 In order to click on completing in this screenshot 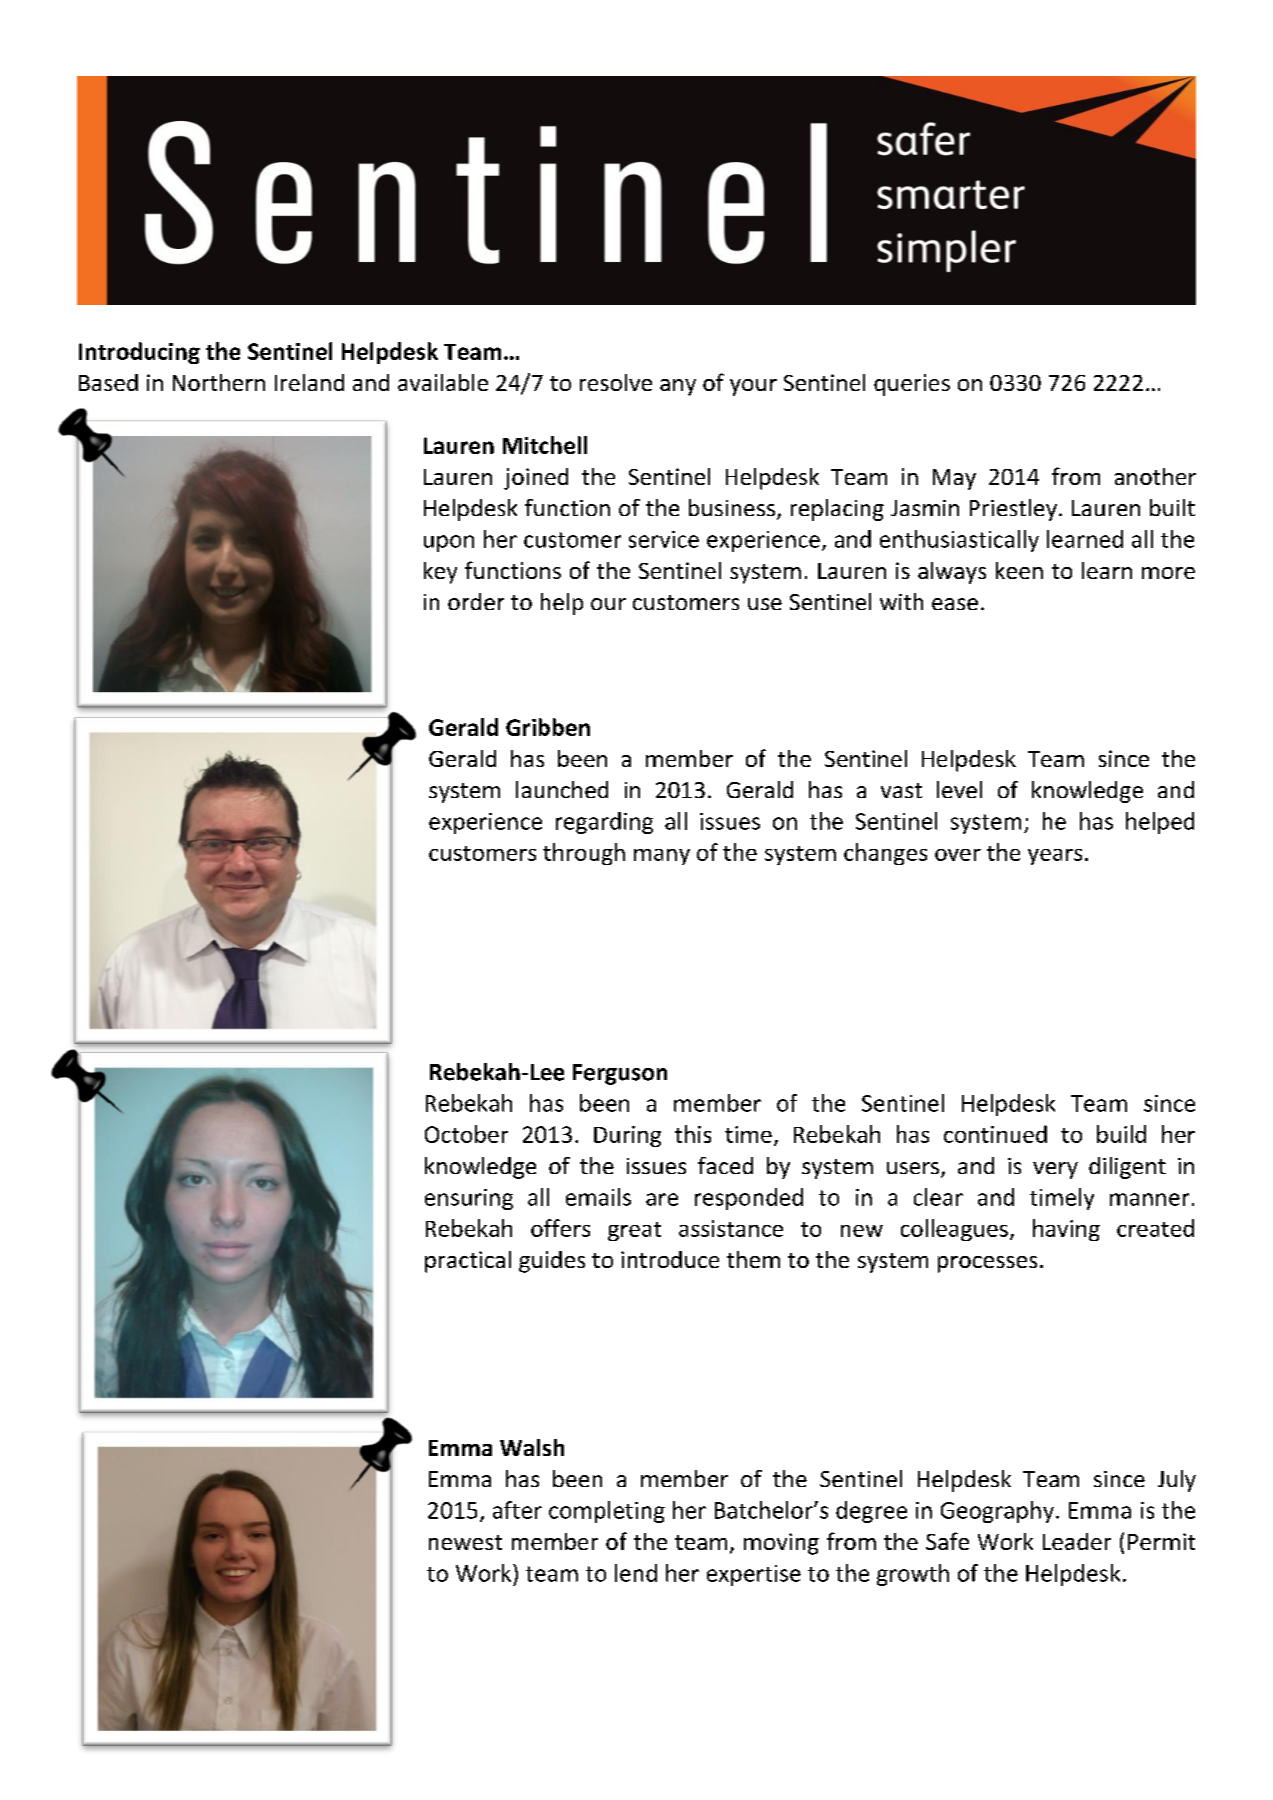, I will do `click(607, 1512)`.
